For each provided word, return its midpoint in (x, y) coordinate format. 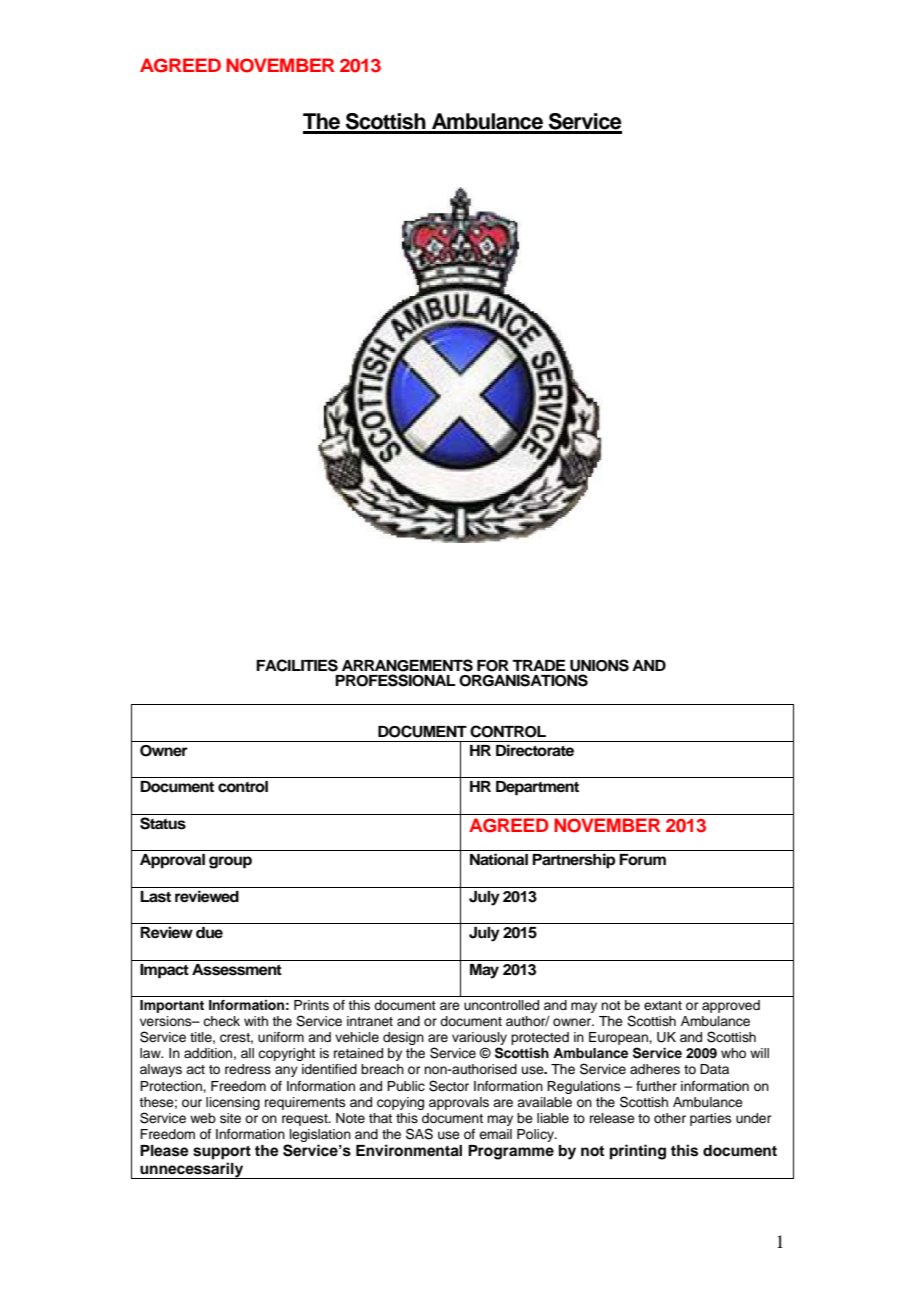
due (209, 933)
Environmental (409, 1150)
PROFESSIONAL (395, 680)
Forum (642, 860)
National (499, 859)
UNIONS (599, 665)
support (222, 1153)
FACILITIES (297, 665)
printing (638, 1152)
